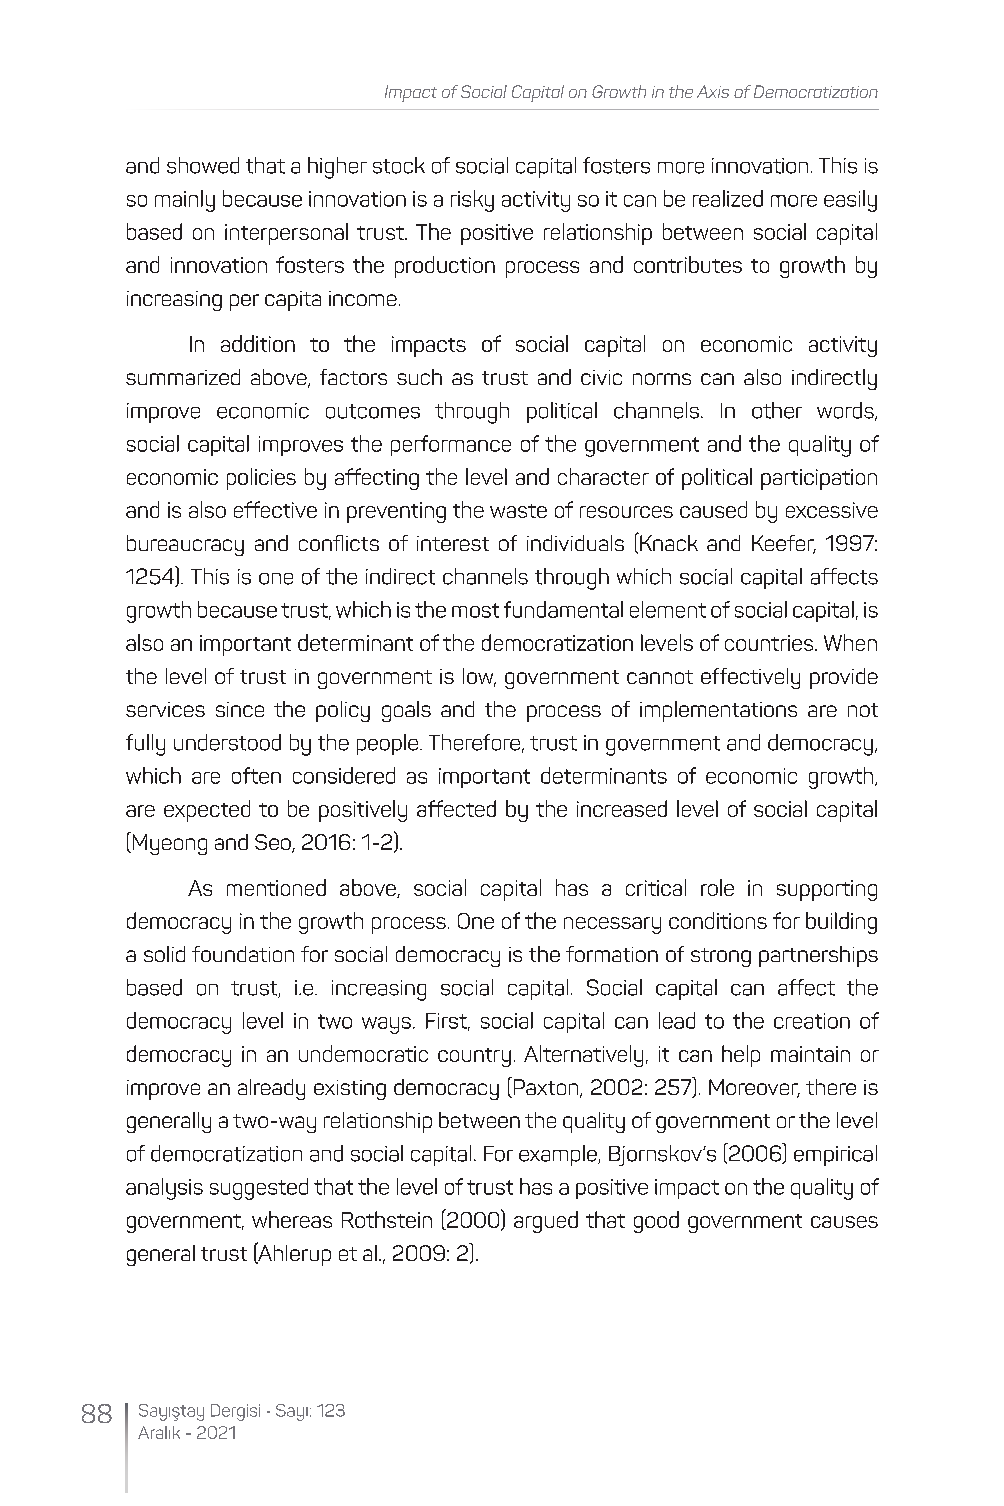  What do you see at coordinates (546, 1222) in the screenshot?
I see `argued` at bounding box center [546, 1222].
